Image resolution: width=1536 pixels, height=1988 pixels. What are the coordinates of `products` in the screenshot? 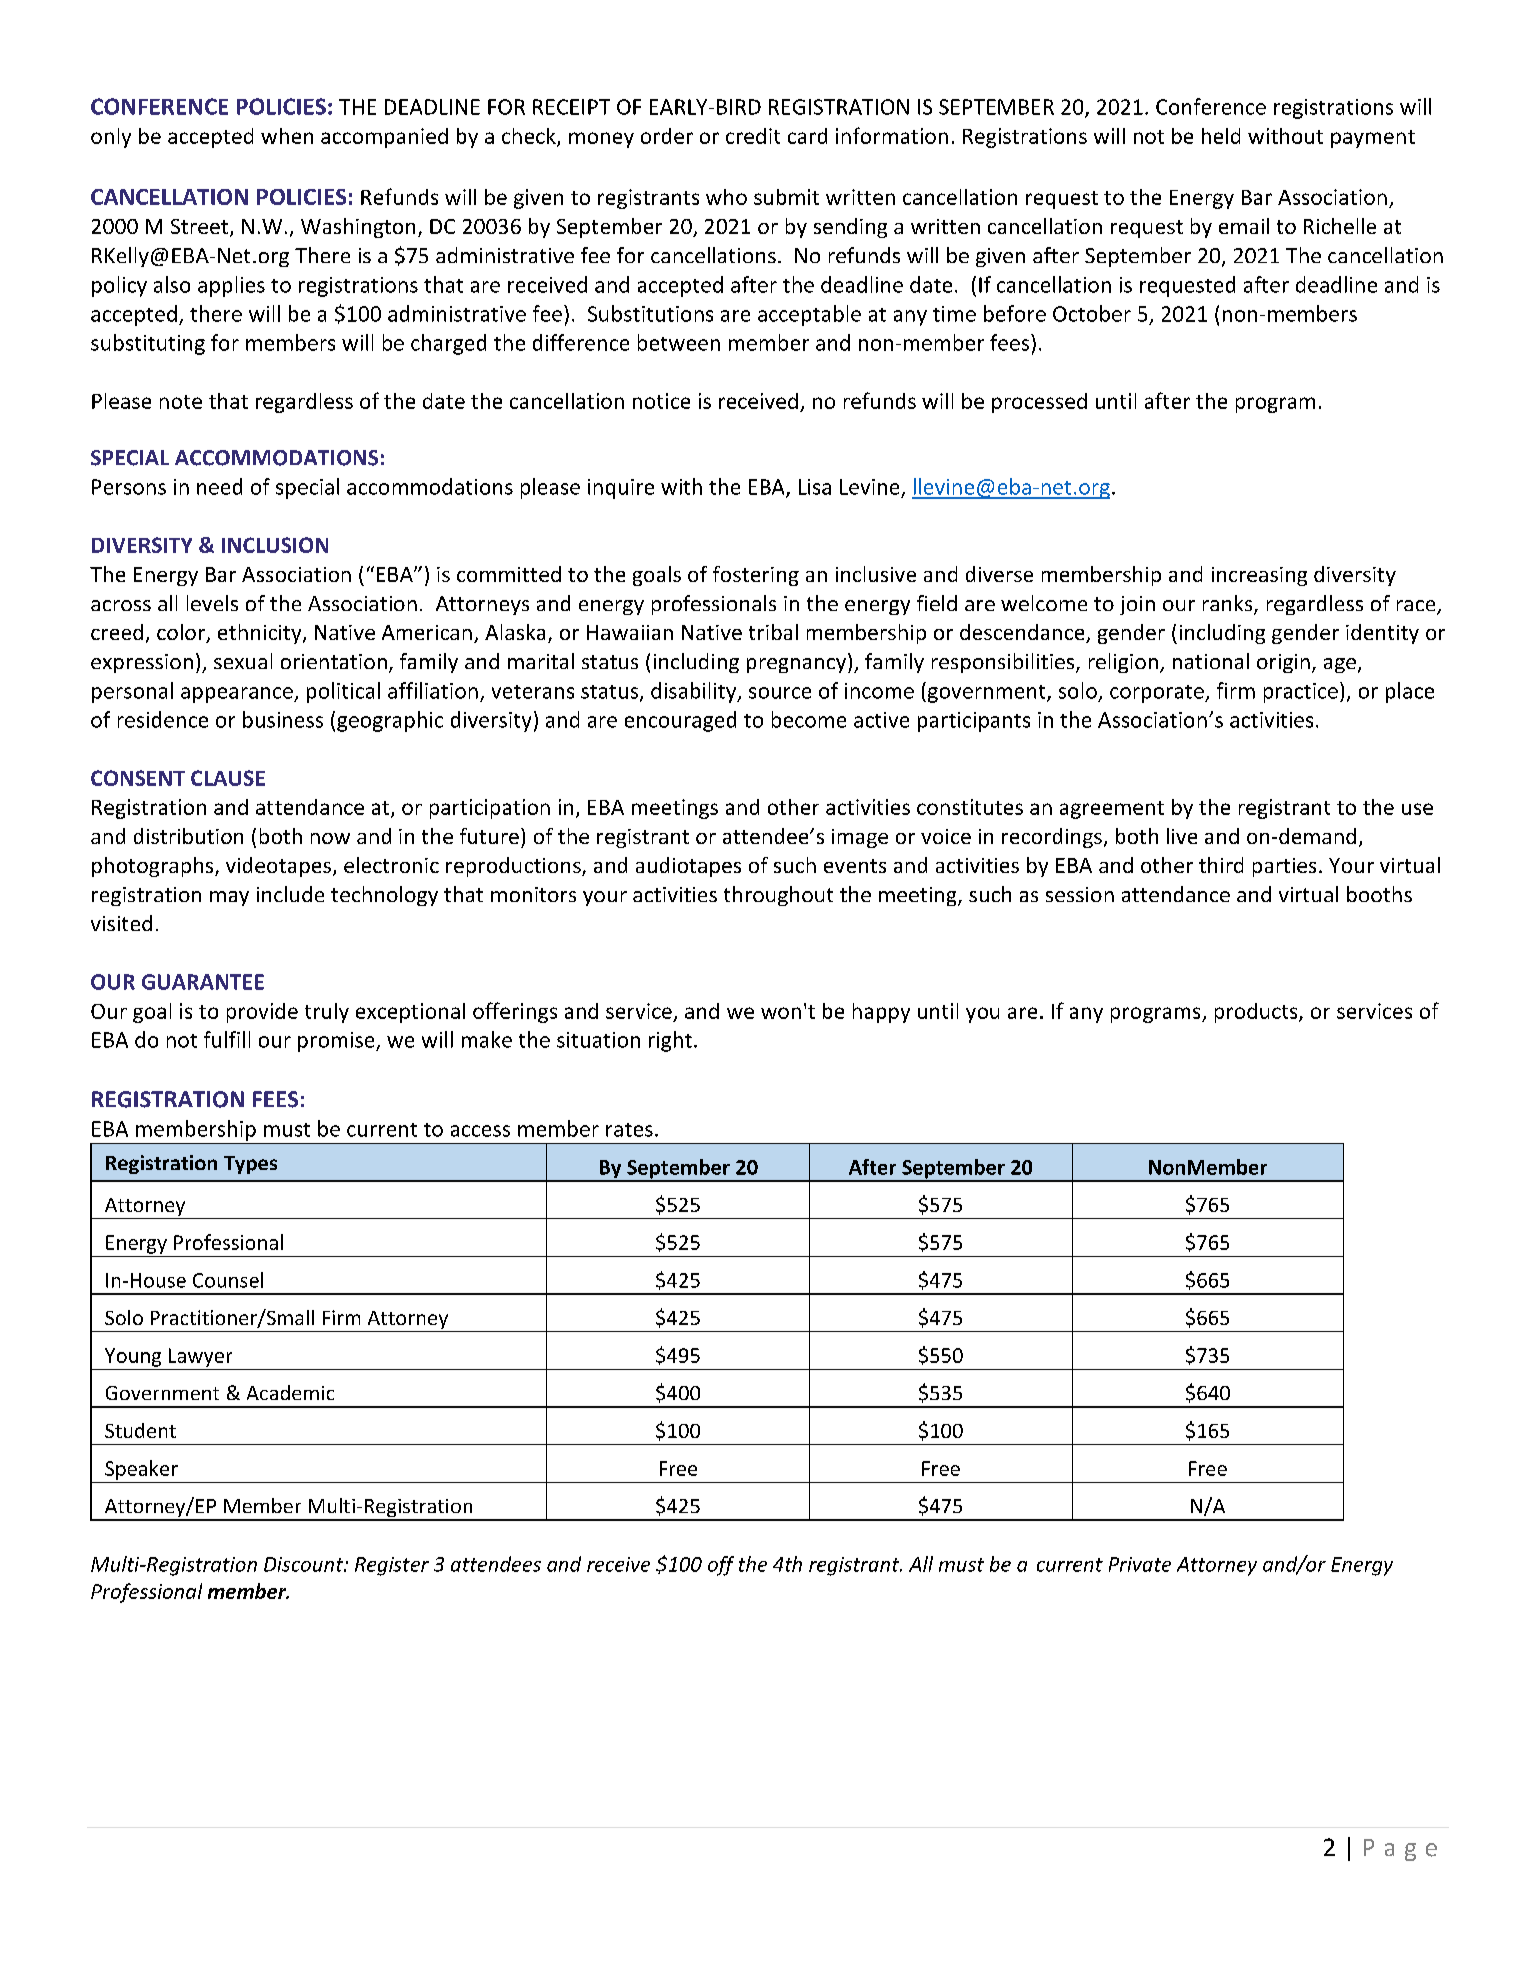 It's located at (1257, 1013).
